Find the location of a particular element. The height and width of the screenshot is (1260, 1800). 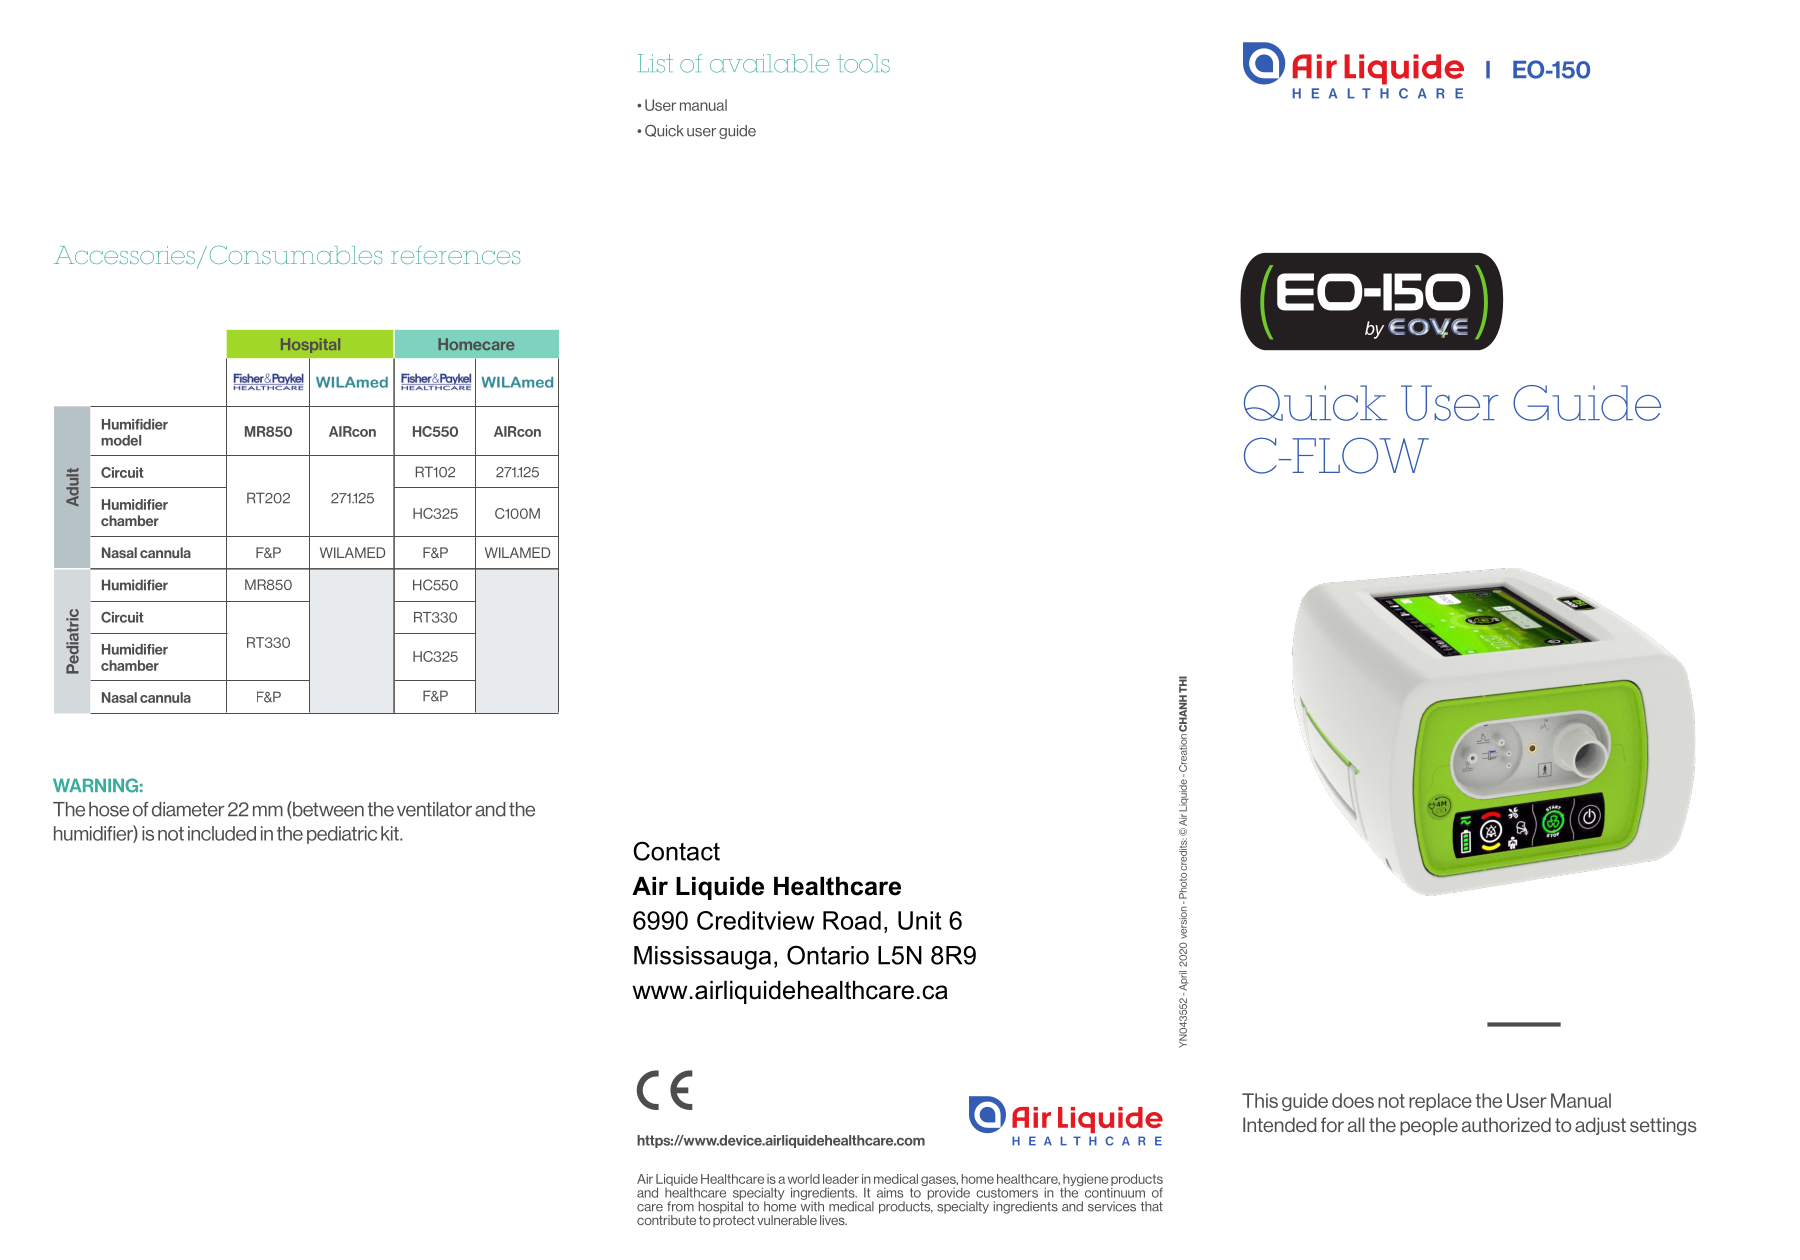

between is located at coordinates (327, 810).
